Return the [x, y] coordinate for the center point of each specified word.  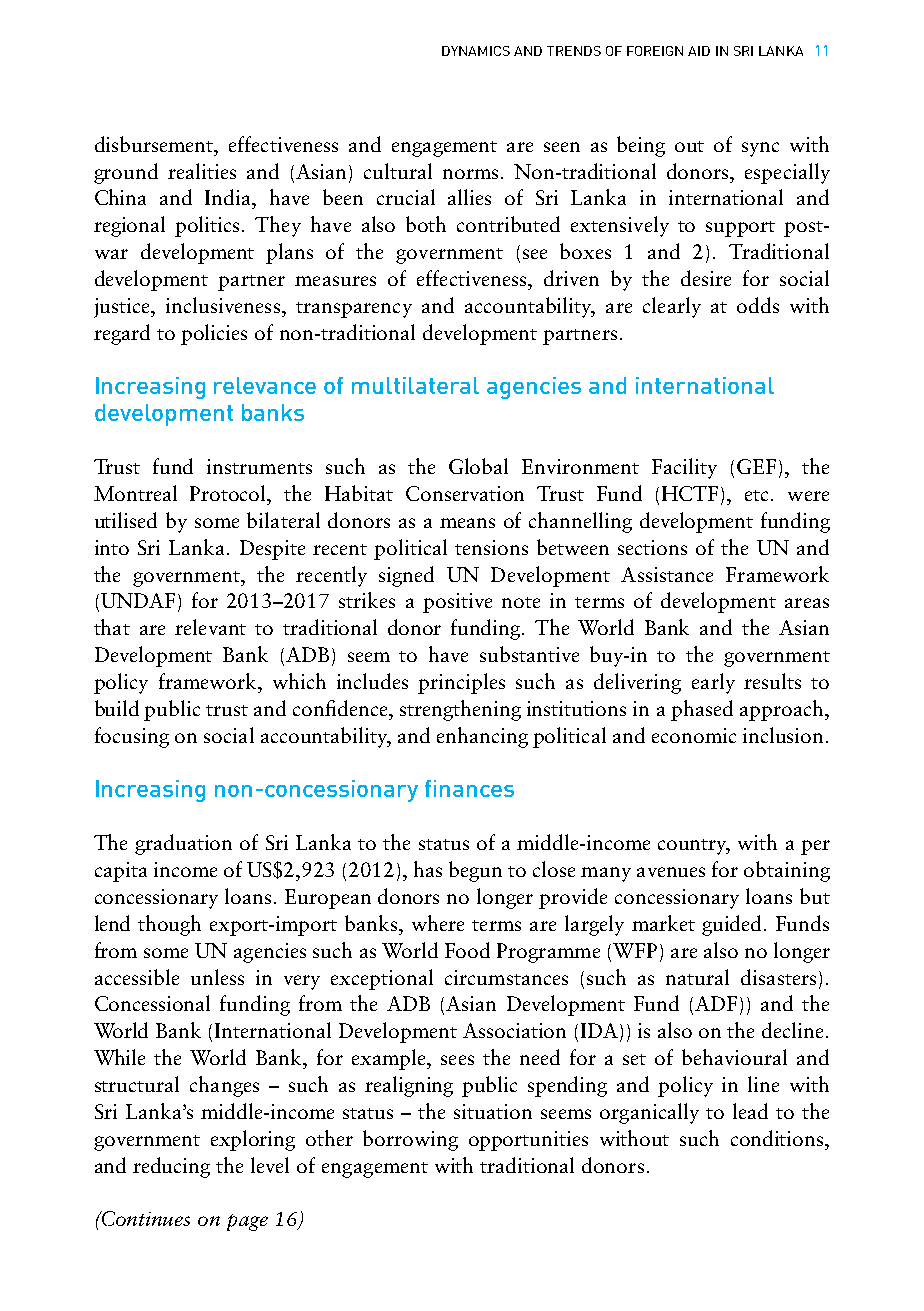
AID [699, 51]
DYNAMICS [476, 51]
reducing [171, 1167]
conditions [778, 1138]
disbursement [155, 144]
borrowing [410, 1140]
